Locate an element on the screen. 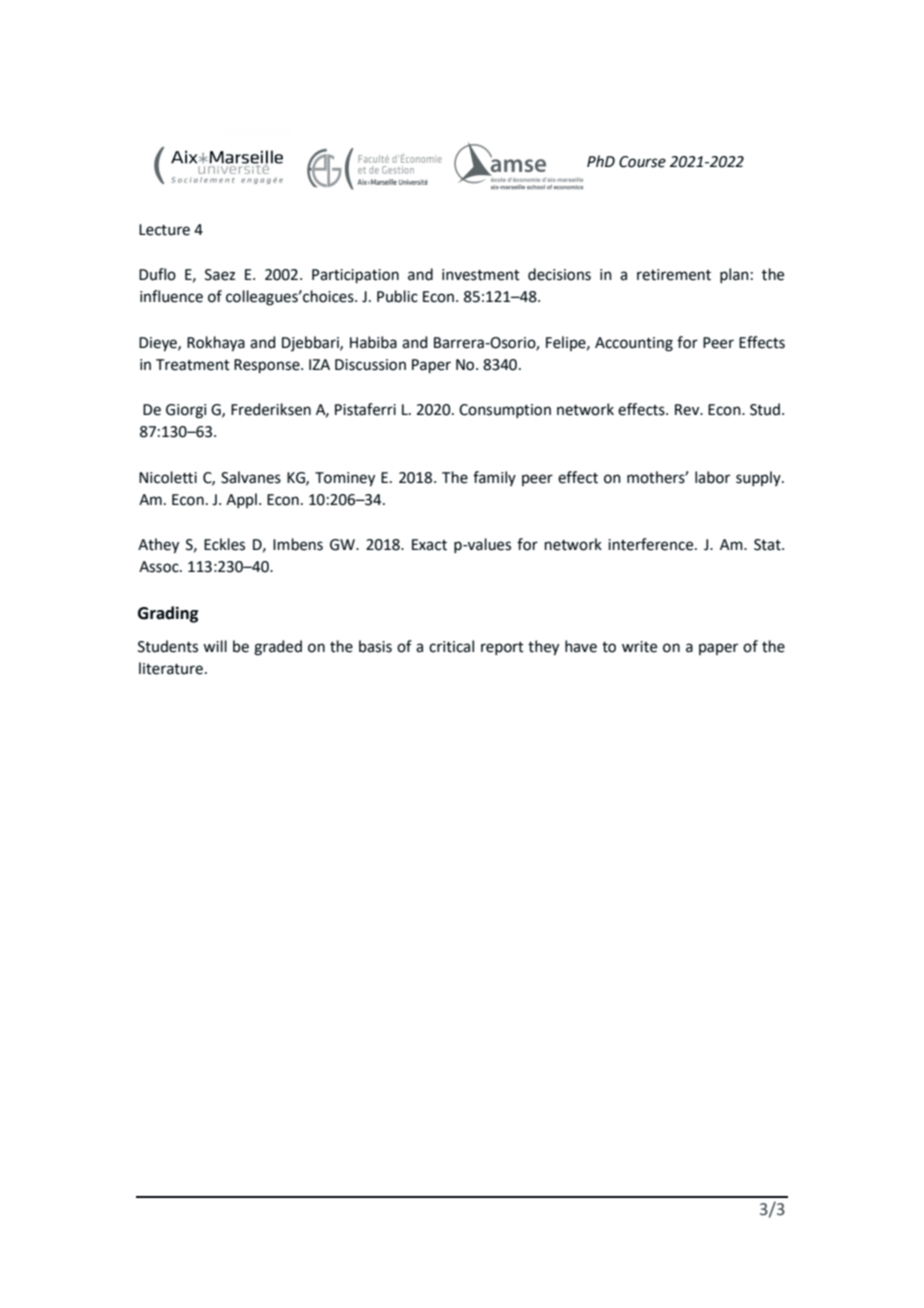 Image resolution: width=924 pixels, height=1308 pixels. Rev is located at coordinates (688, 410).
